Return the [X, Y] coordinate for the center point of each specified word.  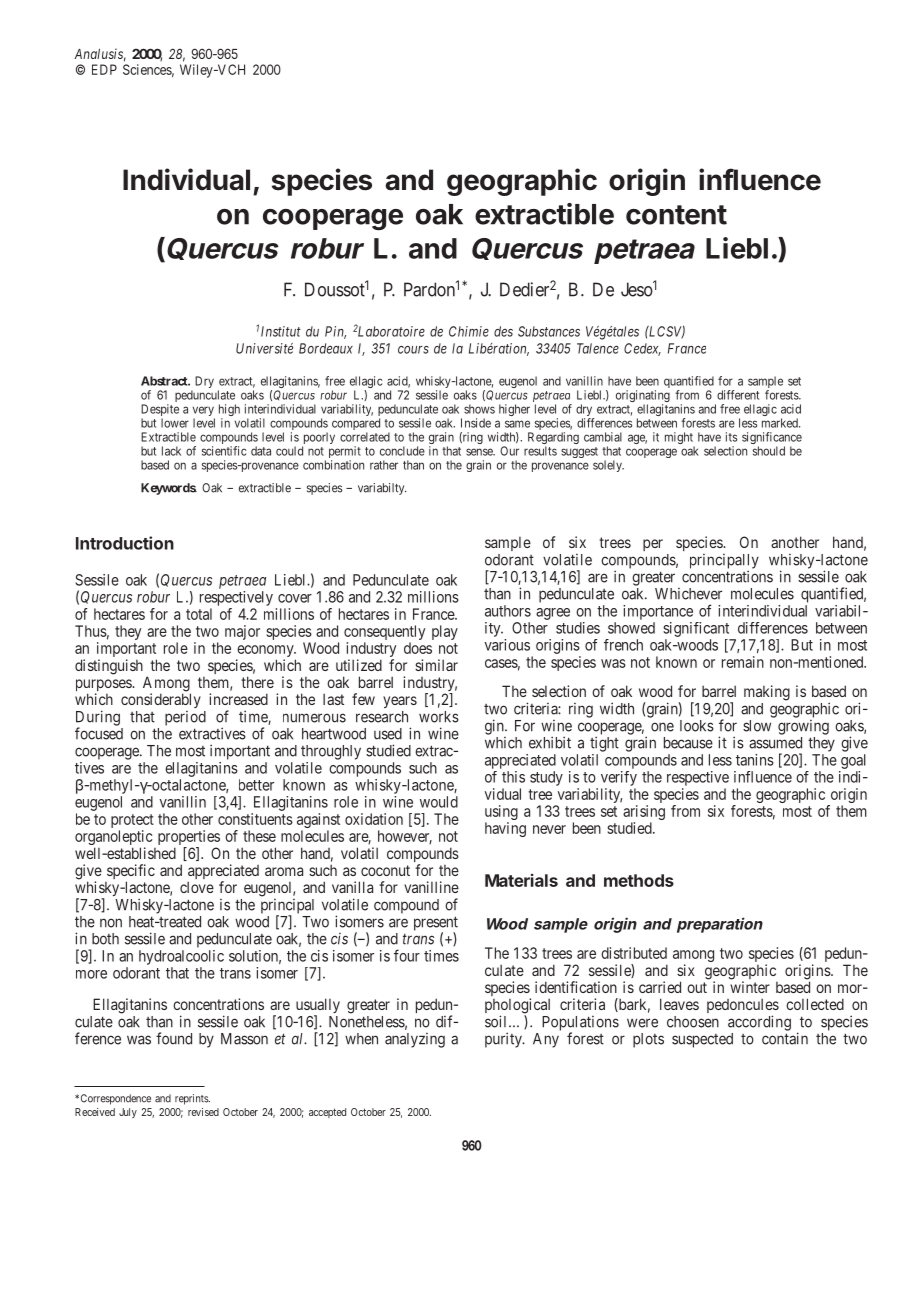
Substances [549, 331]
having [505, 829]
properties [189, 839]
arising [644, 814]
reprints [192, 1099]
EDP [104, 69]
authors [508, 611]
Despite [160, 411]
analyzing [415, 1040]
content [676, 215]
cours [413, 350]
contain [785, 1038]
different [738, 395]
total [199, 614]
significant [696, 629]
